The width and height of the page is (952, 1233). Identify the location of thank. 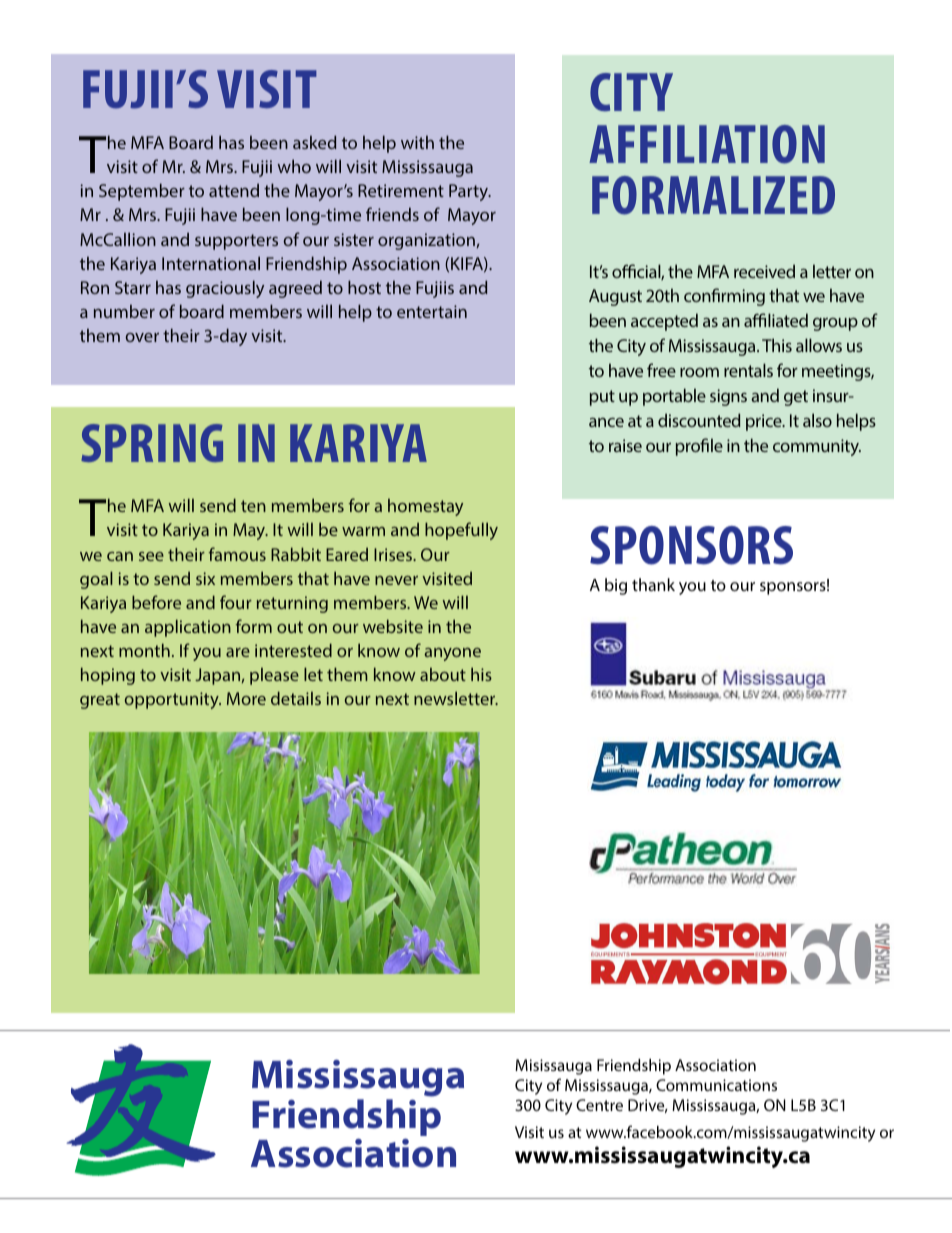
(653, 584).
